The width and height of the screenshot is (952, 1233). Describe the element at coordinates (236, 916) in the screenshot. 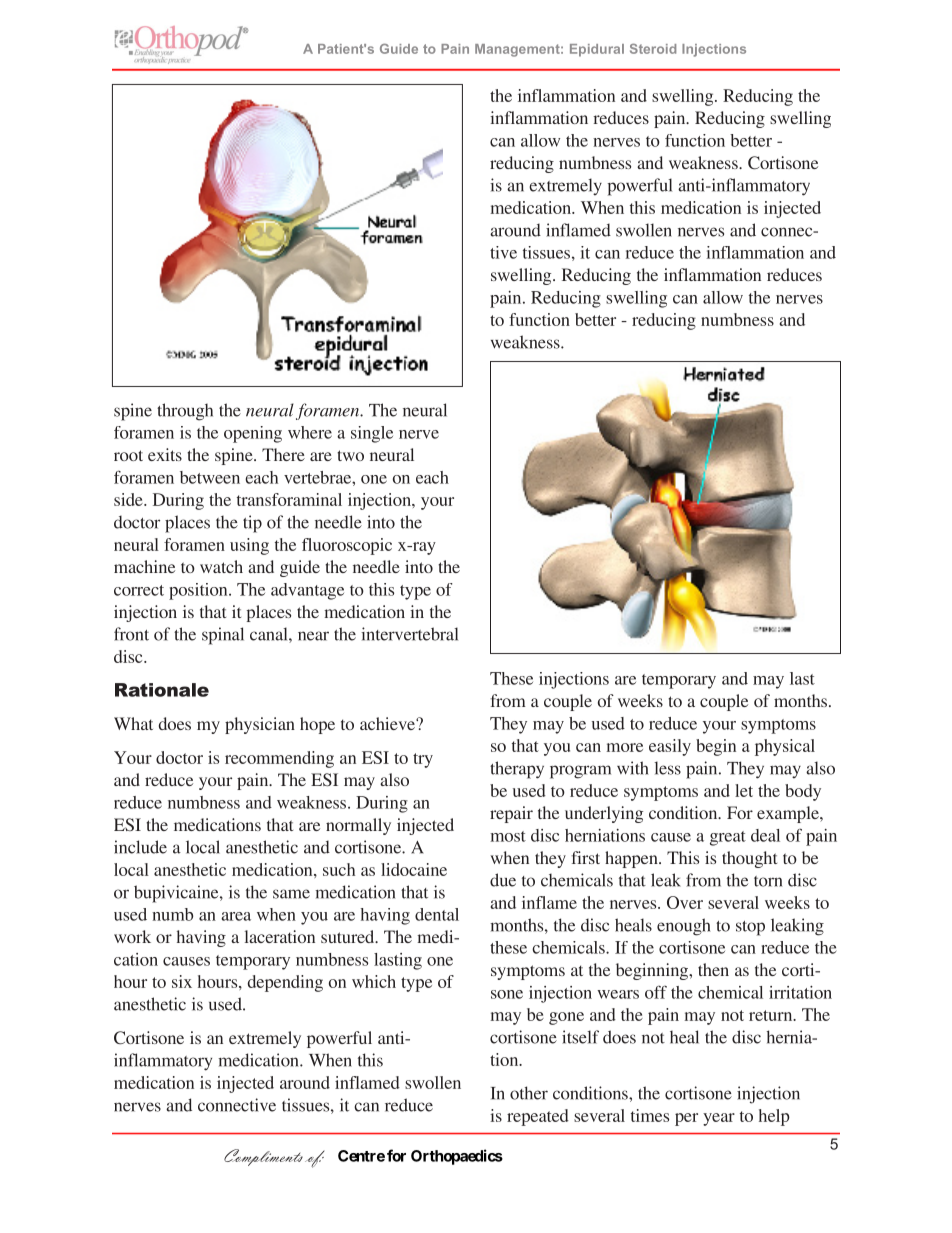

I see `area` at that location.
